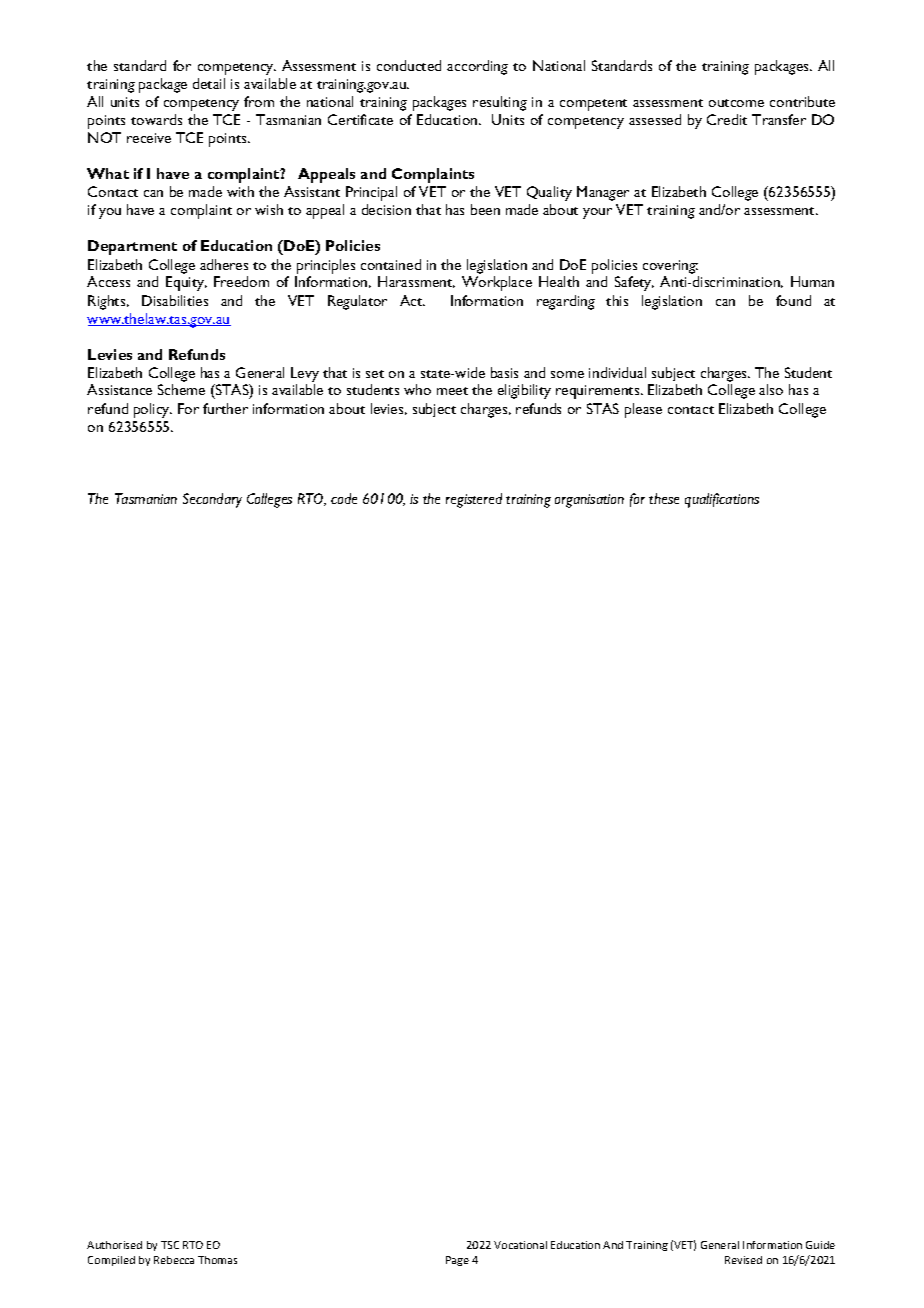 This screenshot has width=924, height=1308. I want to click on detail, so click(209, 83).
